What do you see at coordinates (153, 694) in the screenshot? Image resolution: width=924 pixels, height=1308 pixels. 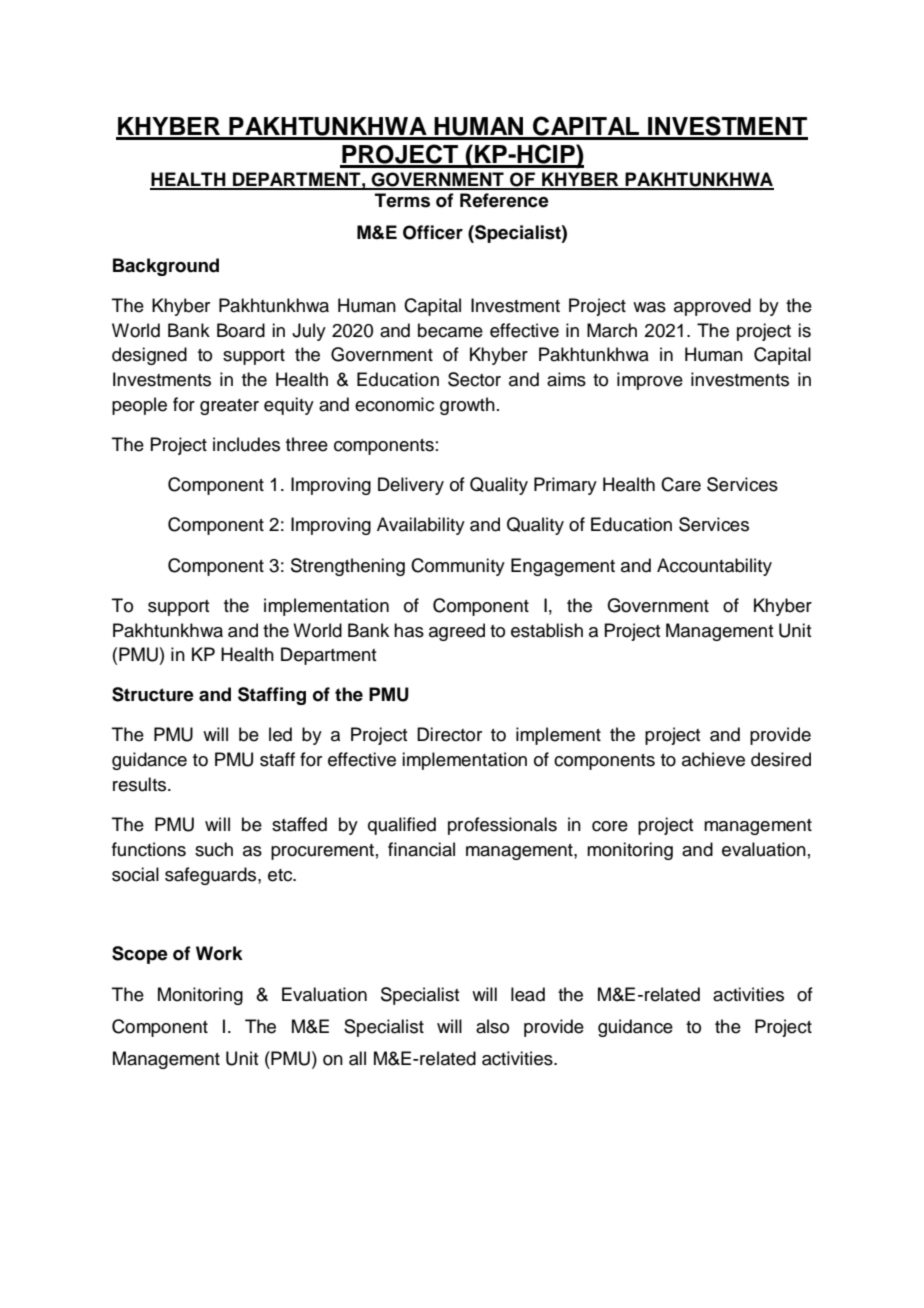 I see `Structure` at bounding box center [153, 694].
